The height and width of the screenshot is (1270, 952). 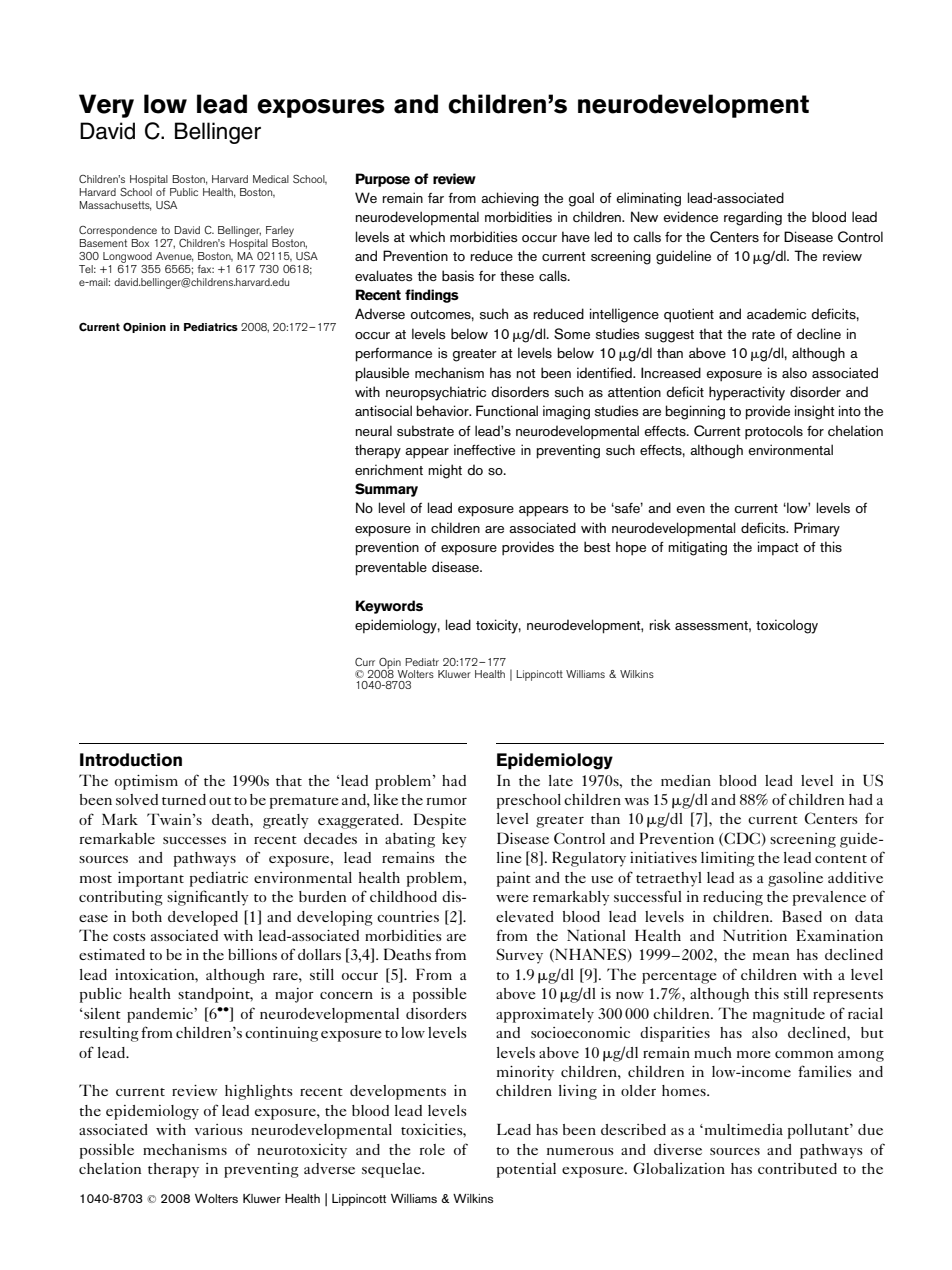 I want to click on various, so click(x=219, y=1129).
